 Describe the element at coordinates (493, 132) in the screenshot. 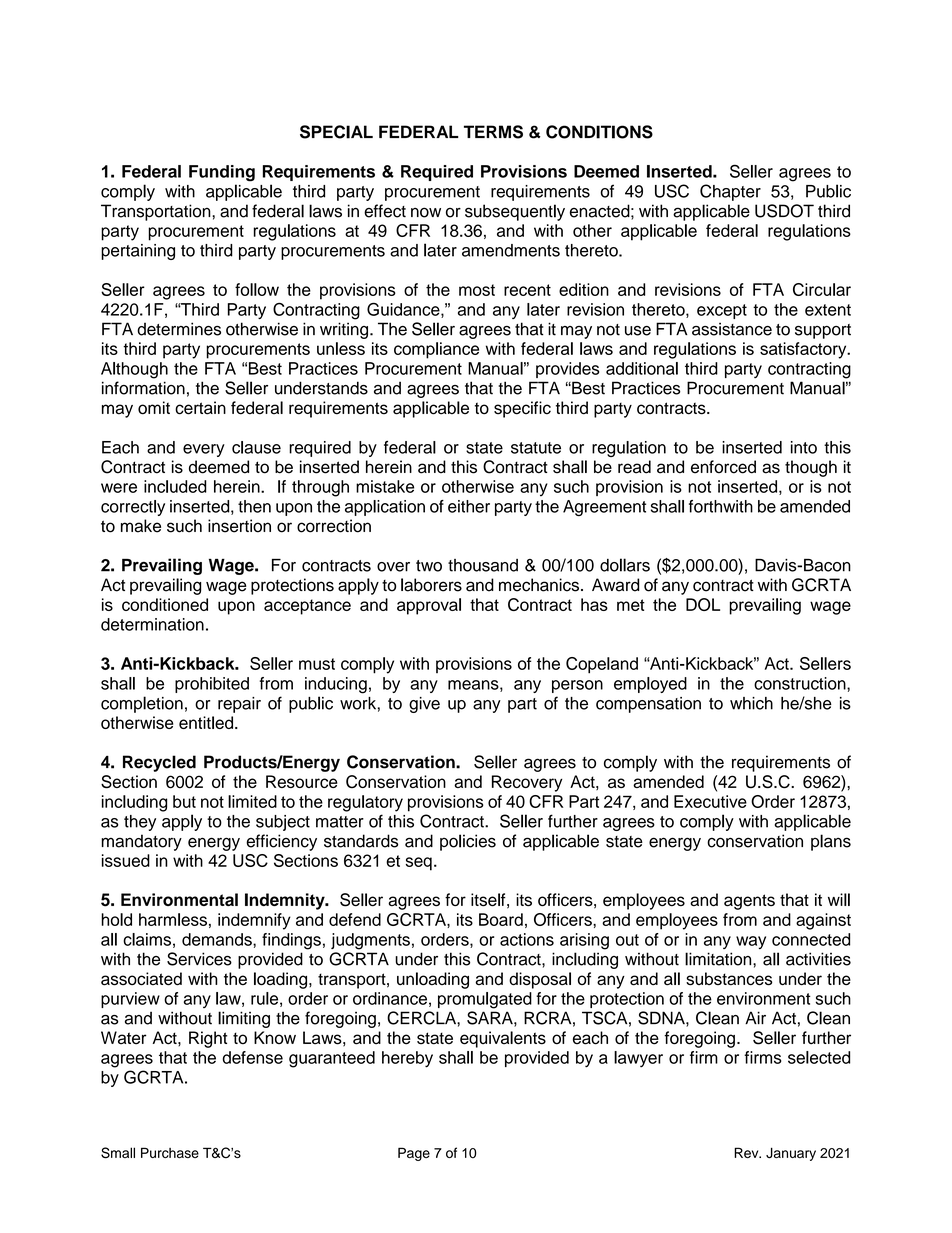

I see `TERMS` at that location.
